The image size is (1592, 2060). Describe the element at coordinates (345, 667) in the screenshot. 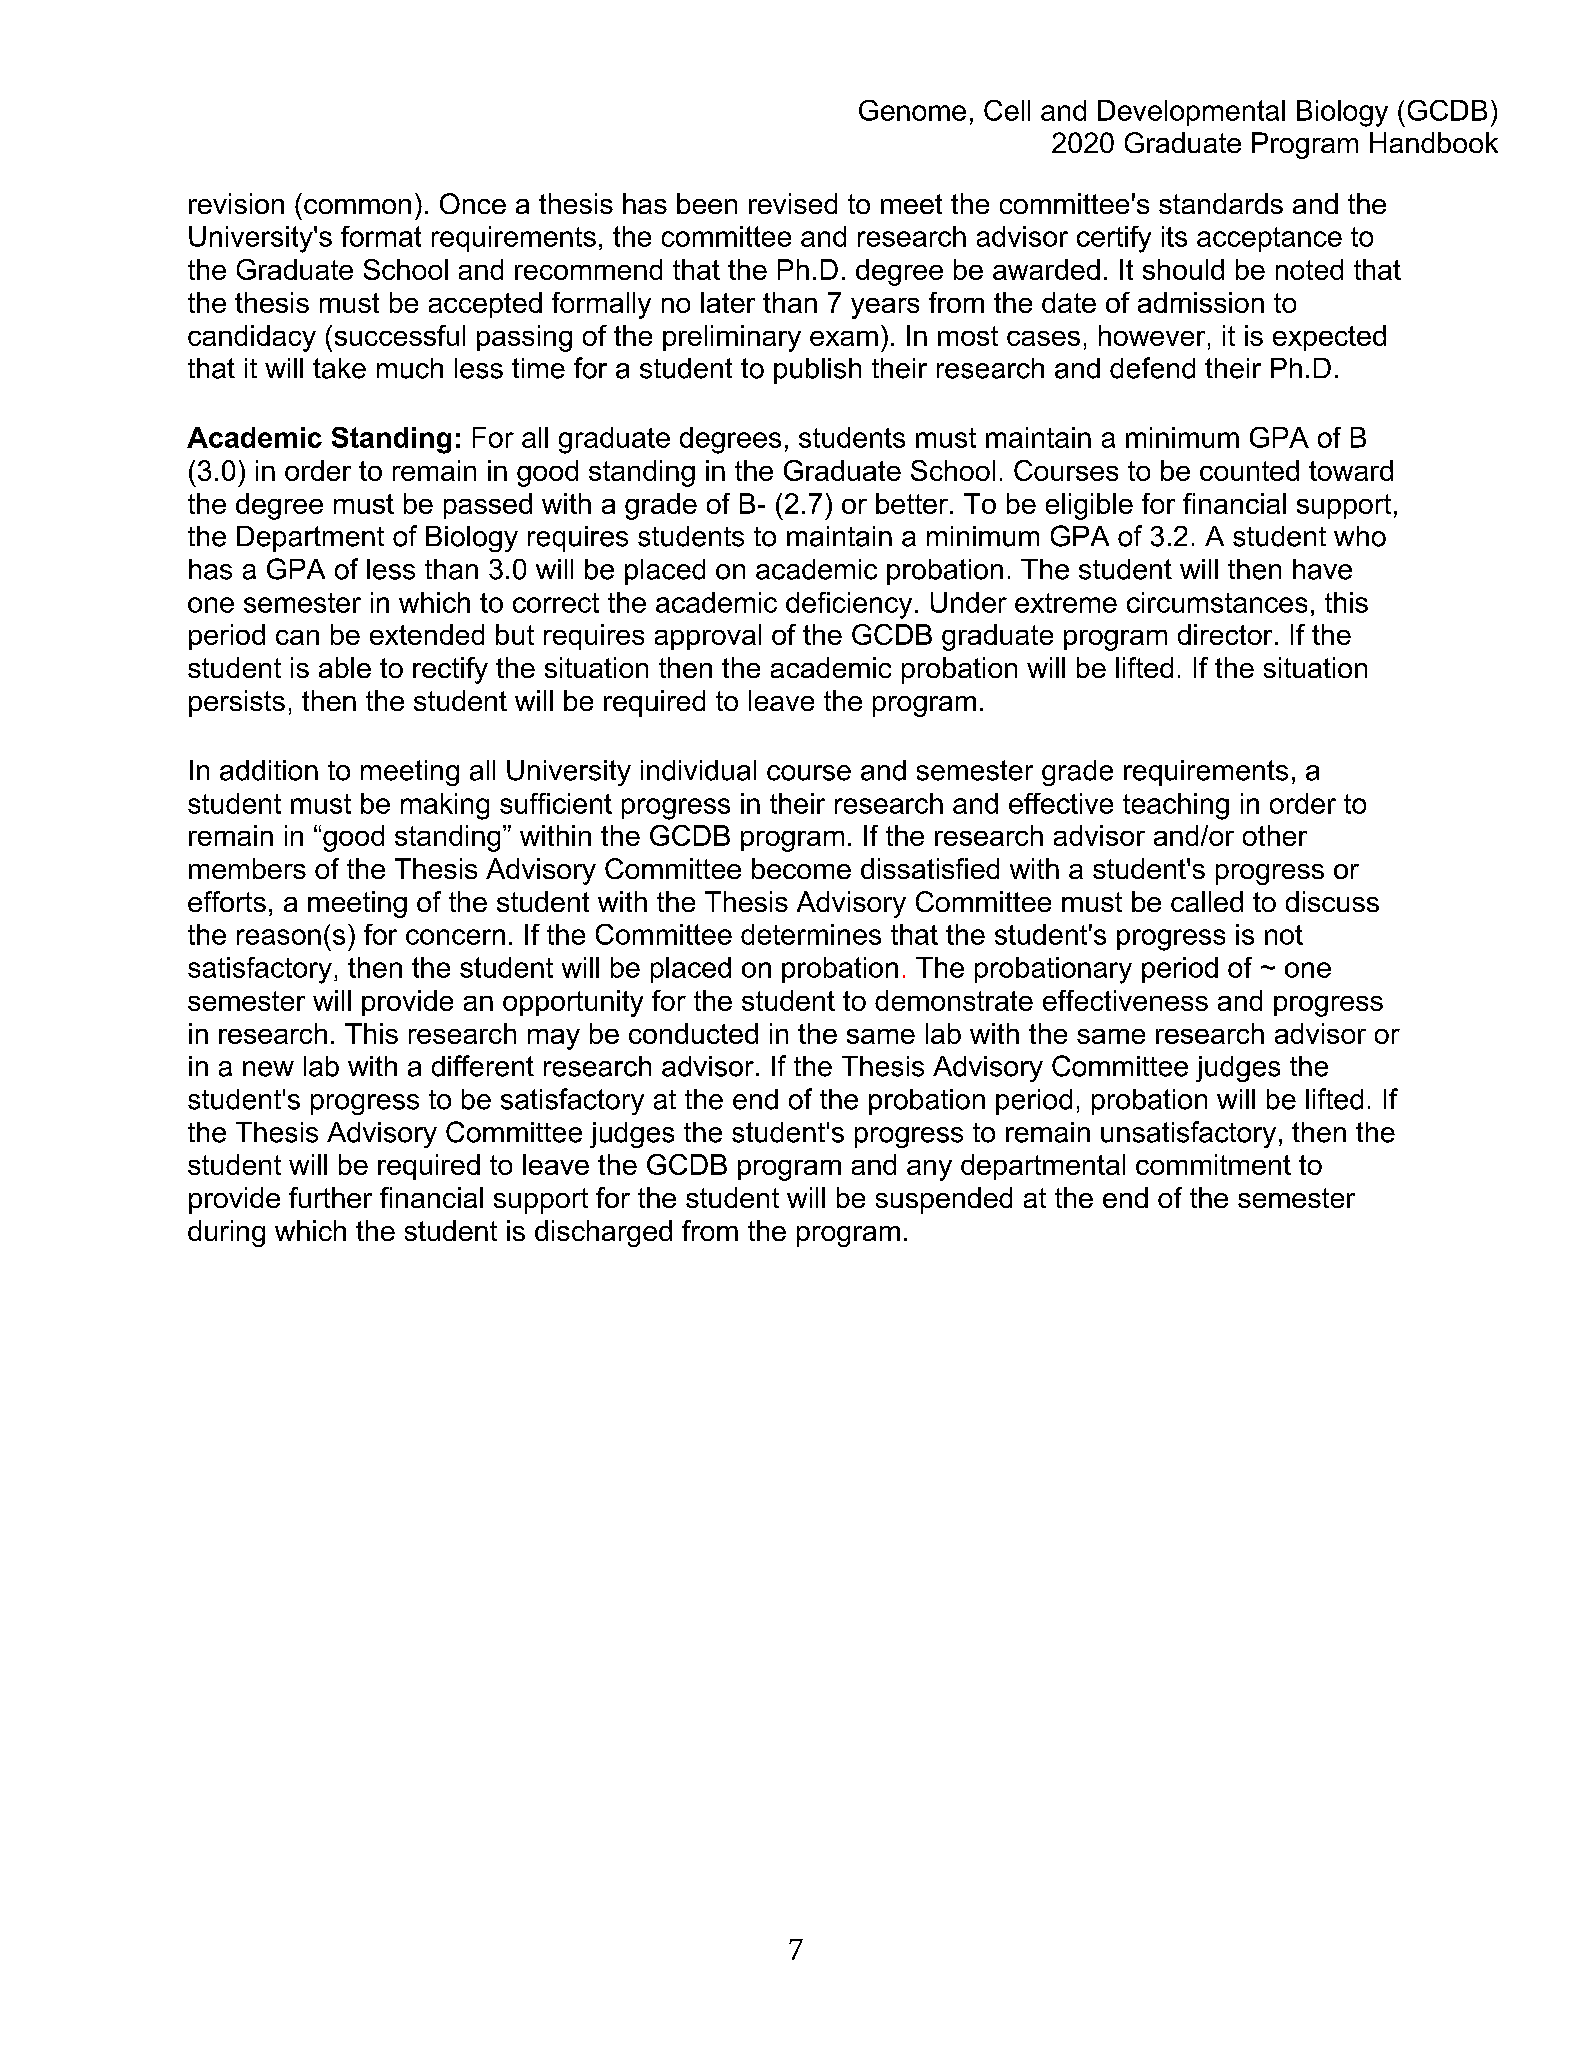

I see `able` at that location.
